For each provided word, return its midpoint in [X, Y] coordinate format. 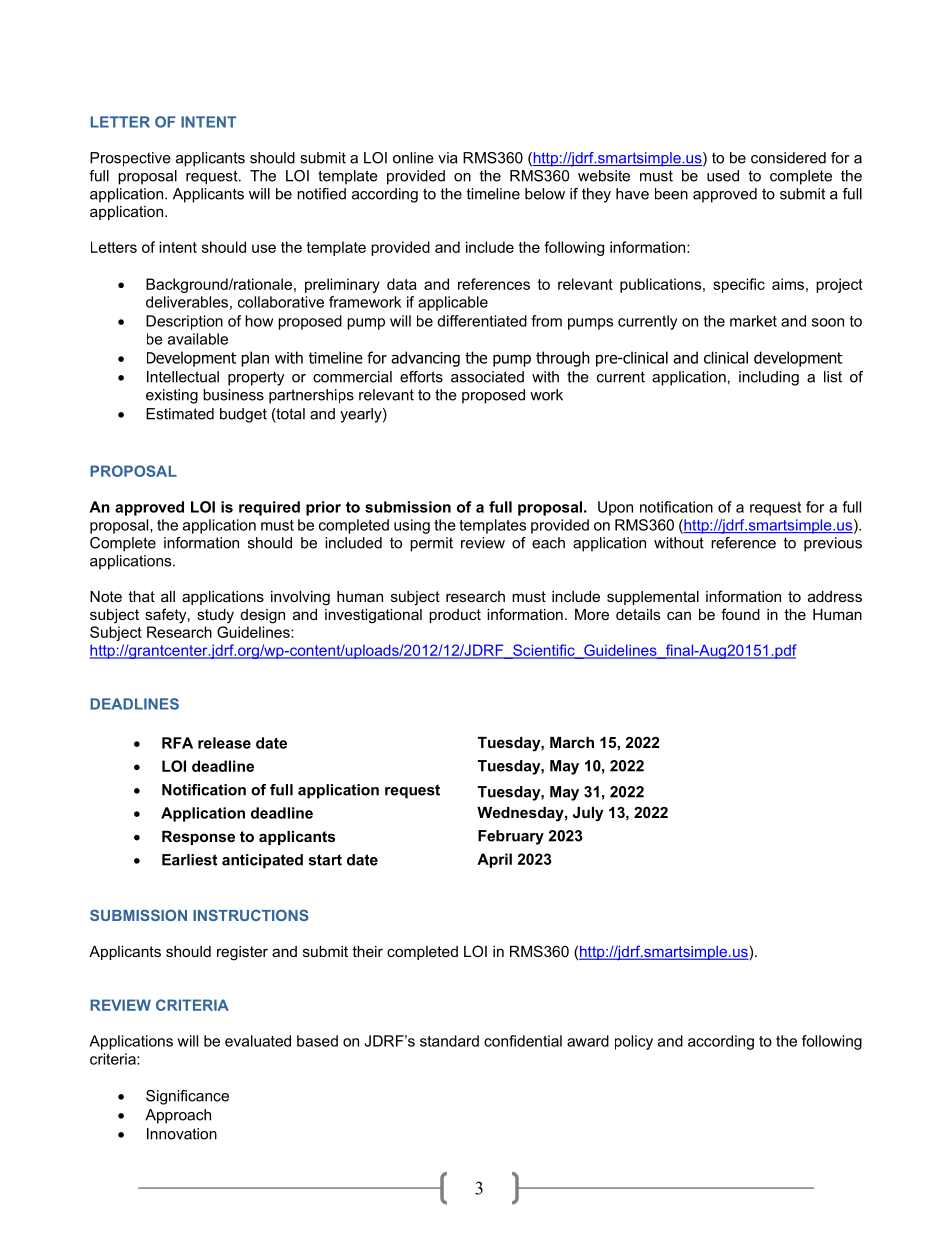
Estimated [180, 414]
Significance [187, 1097]
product [455, 616]
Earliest [189, 860]
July [588, 814]
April [494, 860]
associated [487, 377]
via [448, 158]
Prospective [130, 159]
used [723, 176]
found [740, 614]
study [215, 616]
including [769, 378]
